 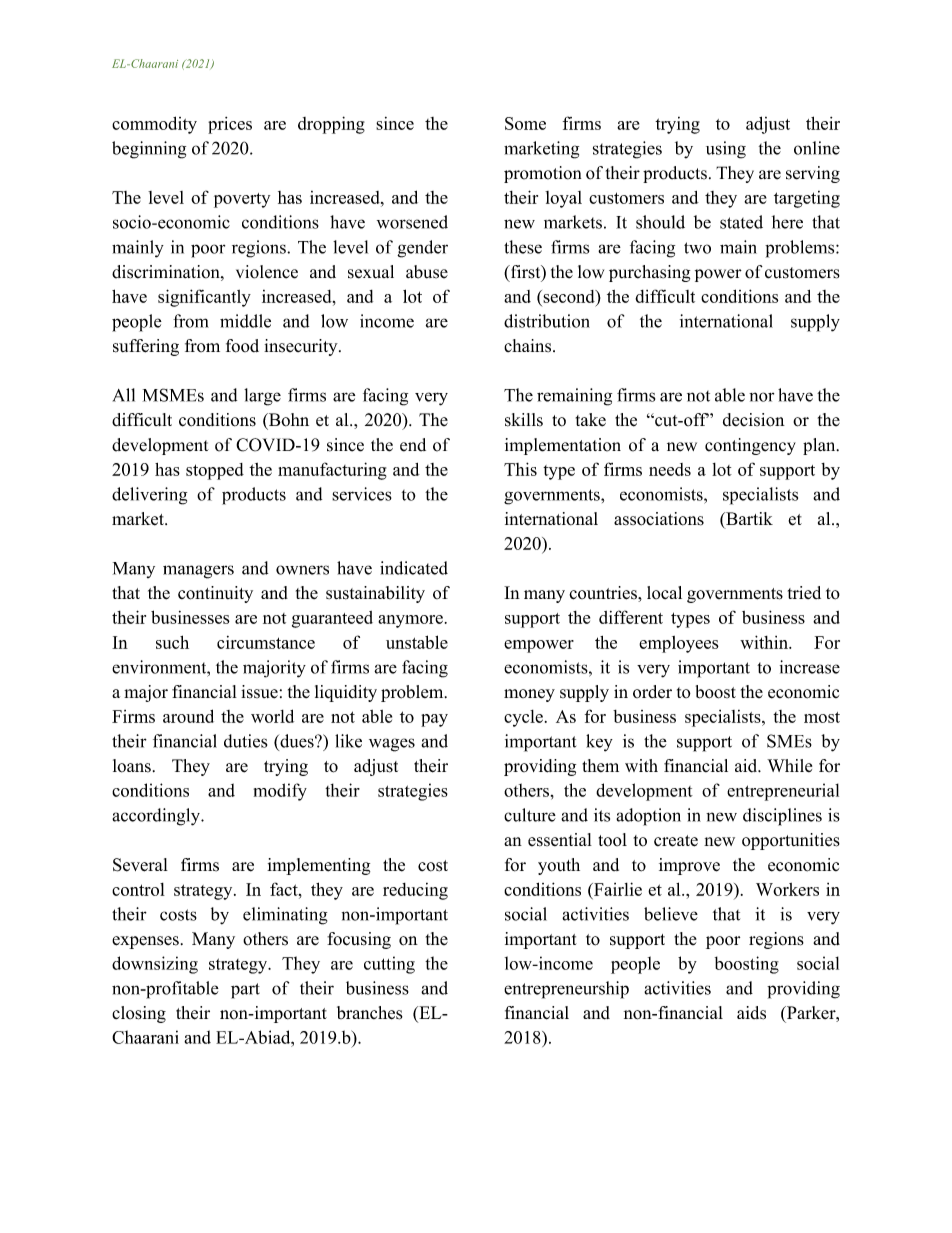 I want to click on cutting, so click(x=389, y=965).
